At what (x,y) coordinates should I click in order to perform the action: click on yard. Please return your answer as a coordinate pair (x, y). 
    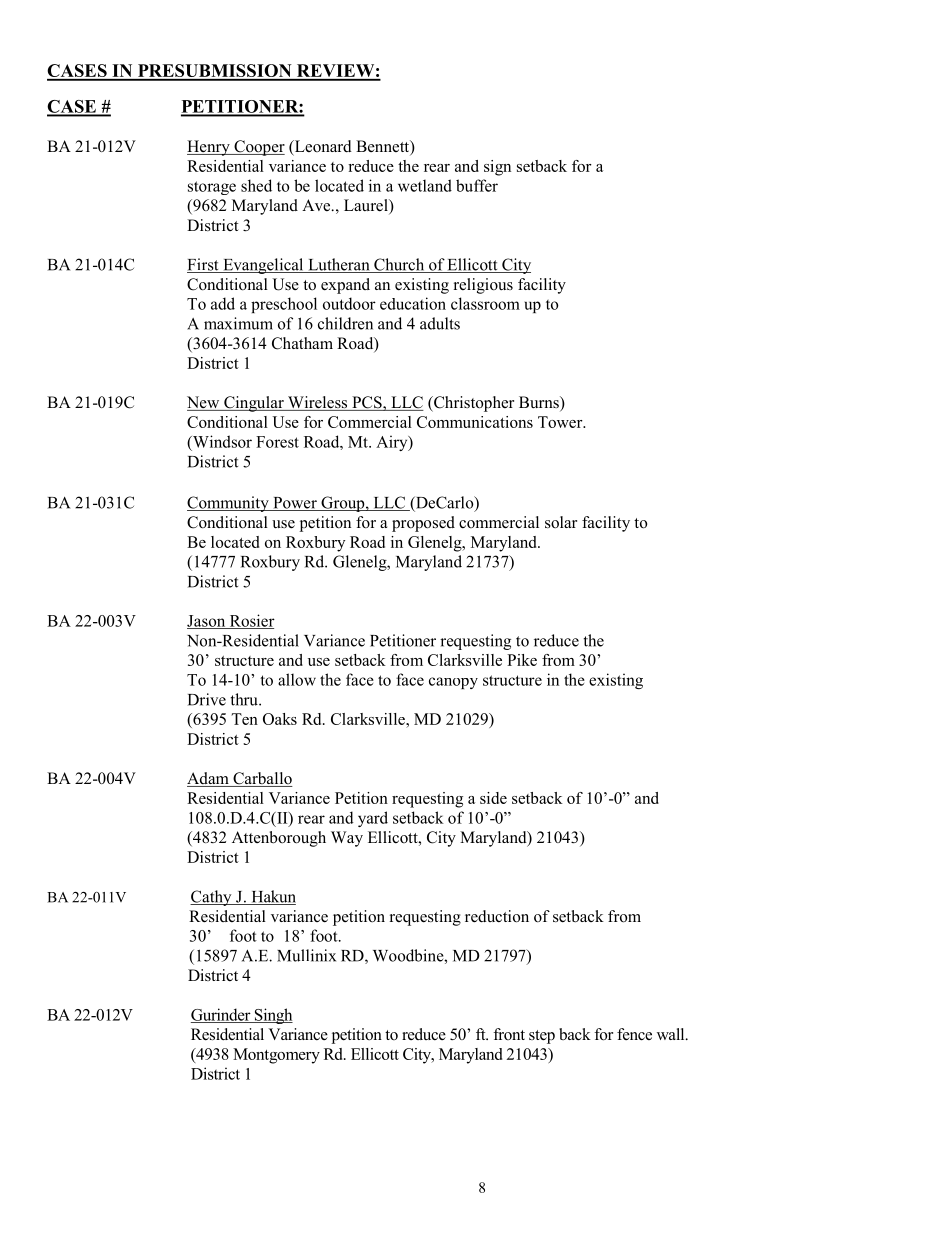
    Looking at the image, I should click on (373, 819).
